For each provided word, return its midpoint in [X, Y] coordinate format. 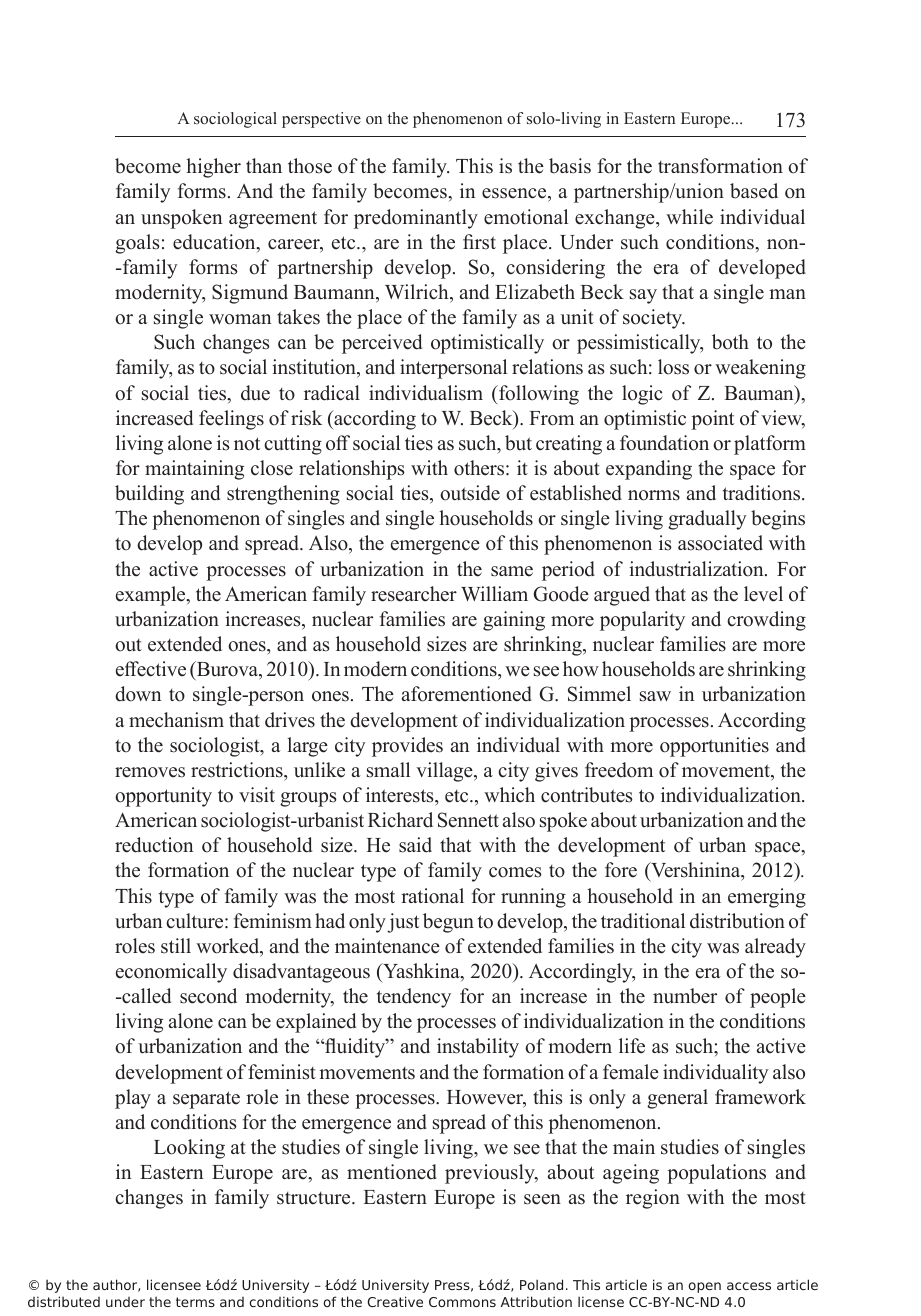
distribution [737, 921]
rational [432, 896]
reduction [154, 845]
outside [470, 493]
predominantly [416, 219]
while [689, 217]
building [149, 495]
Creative [395, 1301]
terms [195, 1302]
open [704, 1287]
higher [213, 168]
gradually [707, 520]
